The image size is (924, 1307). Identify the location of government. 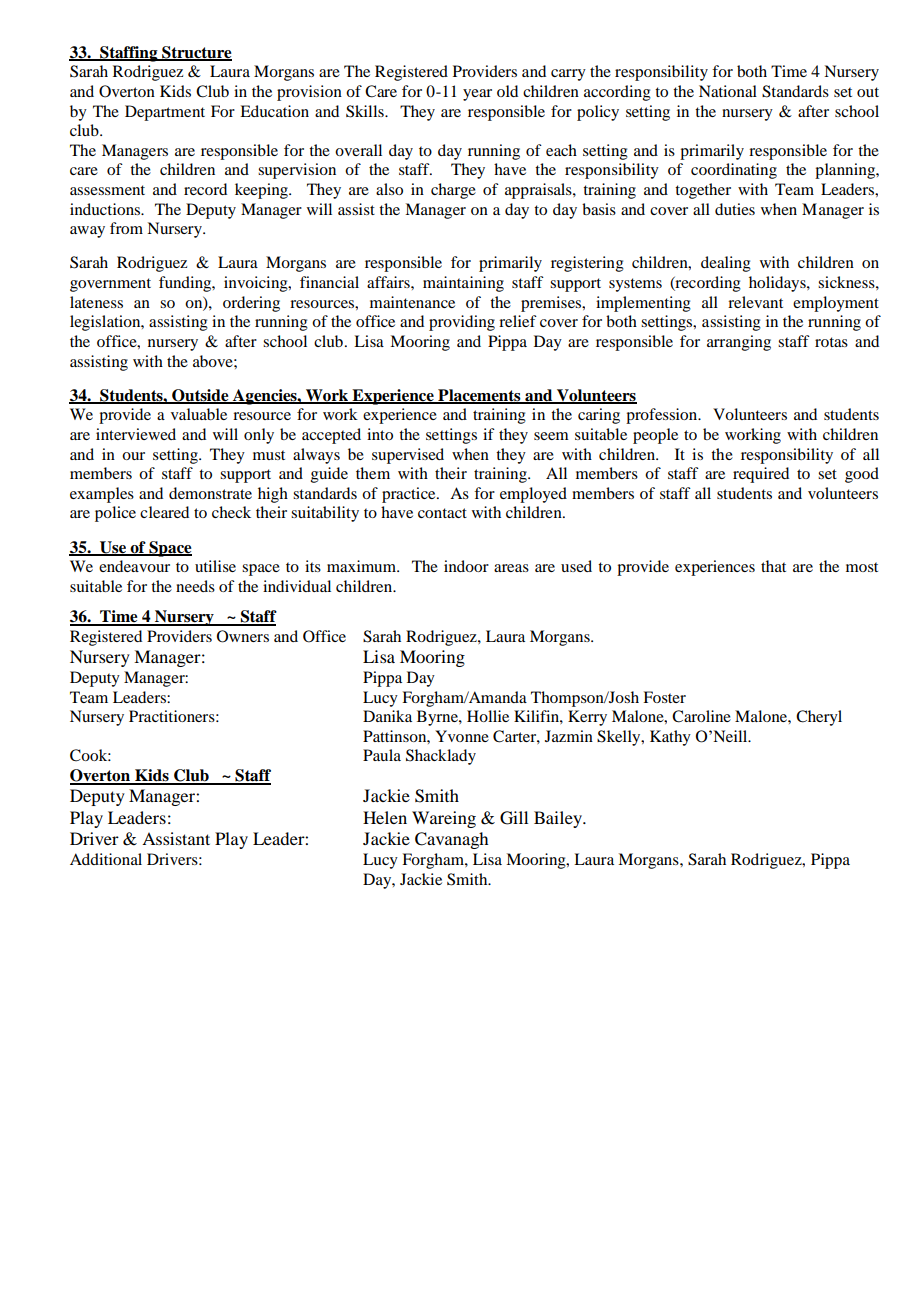
(110, 285).
